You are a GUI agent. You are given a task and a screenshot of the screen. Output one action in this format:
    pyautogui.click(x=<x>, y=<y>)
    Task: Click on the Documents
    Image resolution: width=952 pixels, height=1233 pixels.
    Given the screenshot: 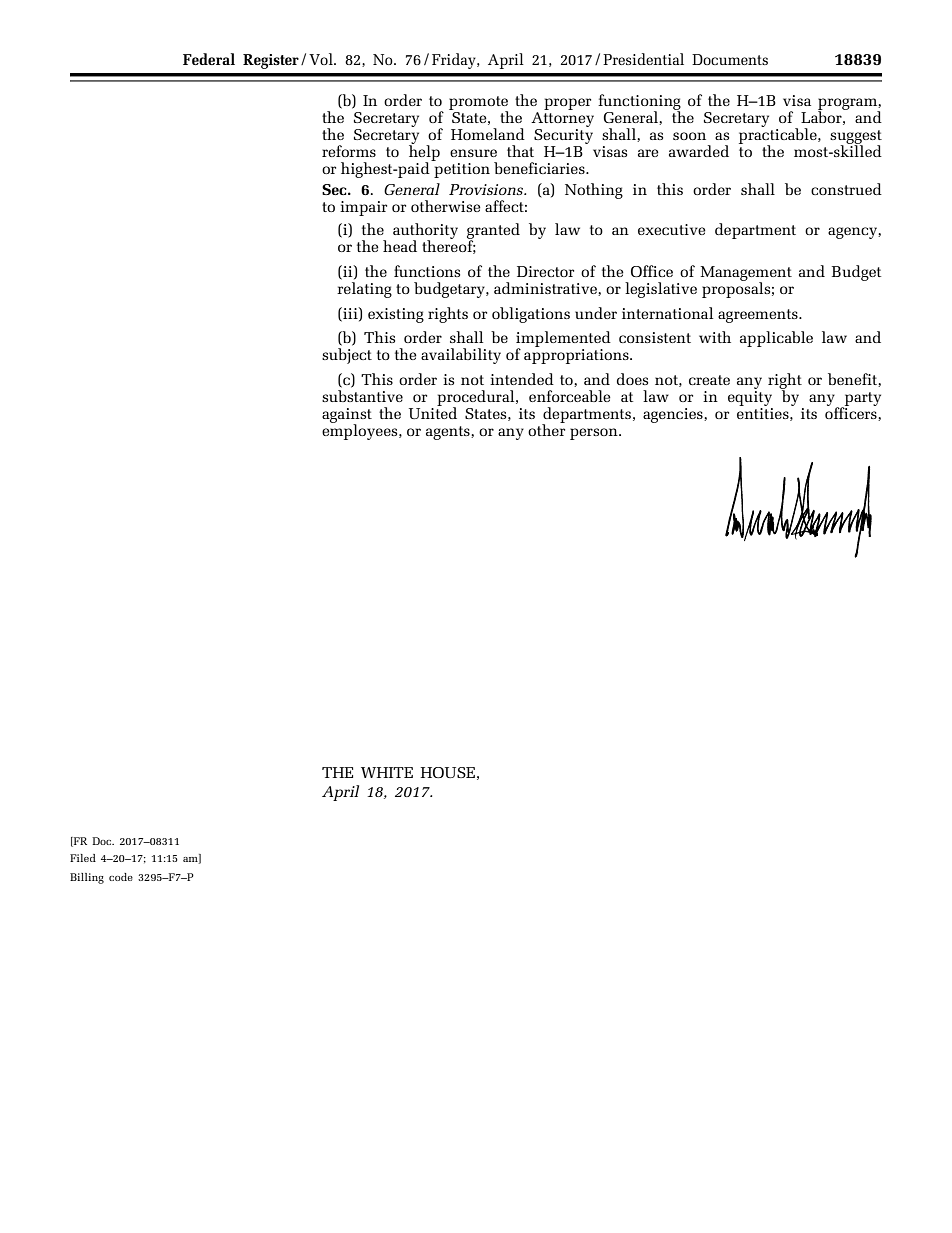 What is the action you would take?
    pyautogui.click(x=730, y=59)
